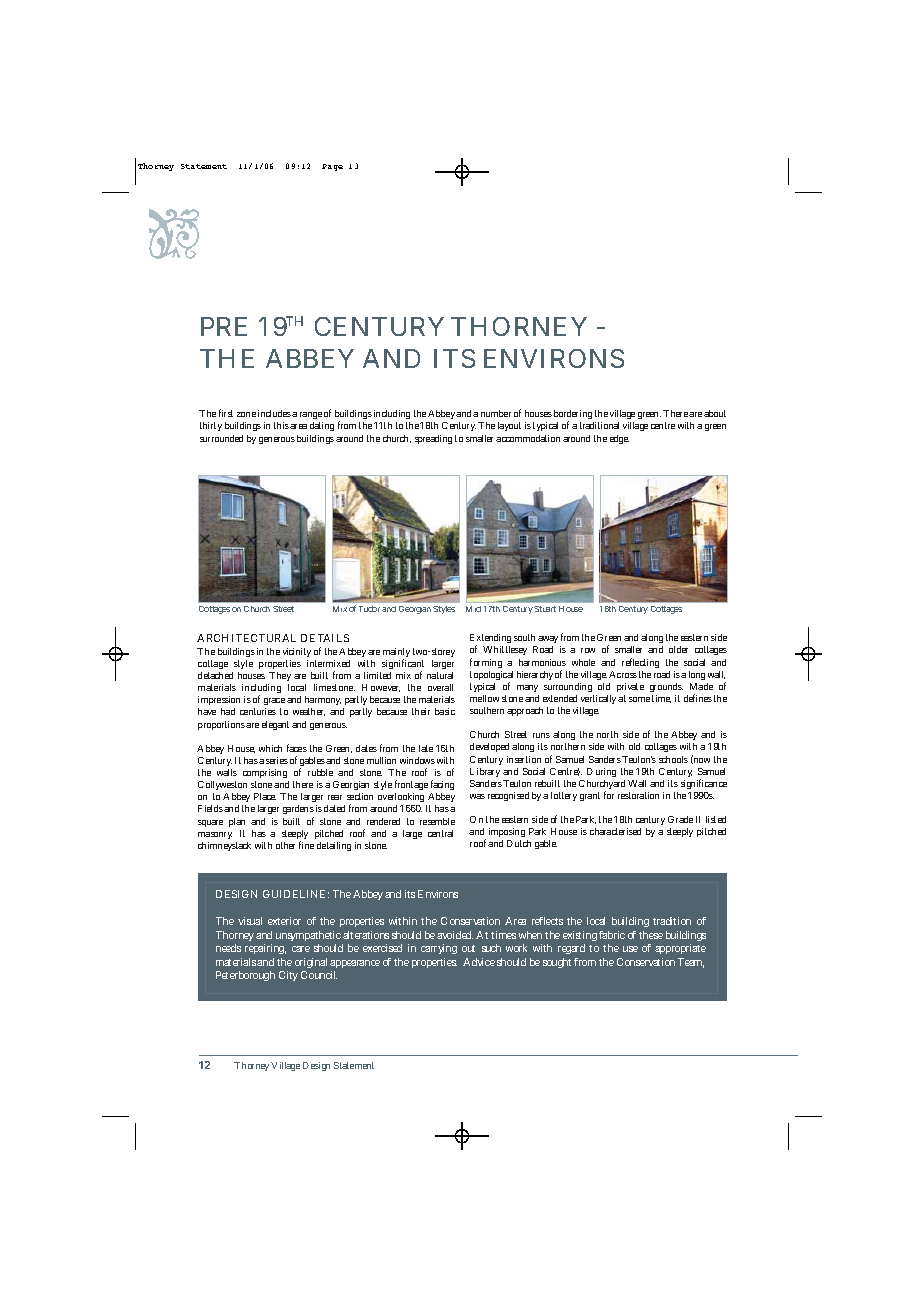 The height and width of the document is (1308, 924). I want to click on layout, so click(509, 426).
